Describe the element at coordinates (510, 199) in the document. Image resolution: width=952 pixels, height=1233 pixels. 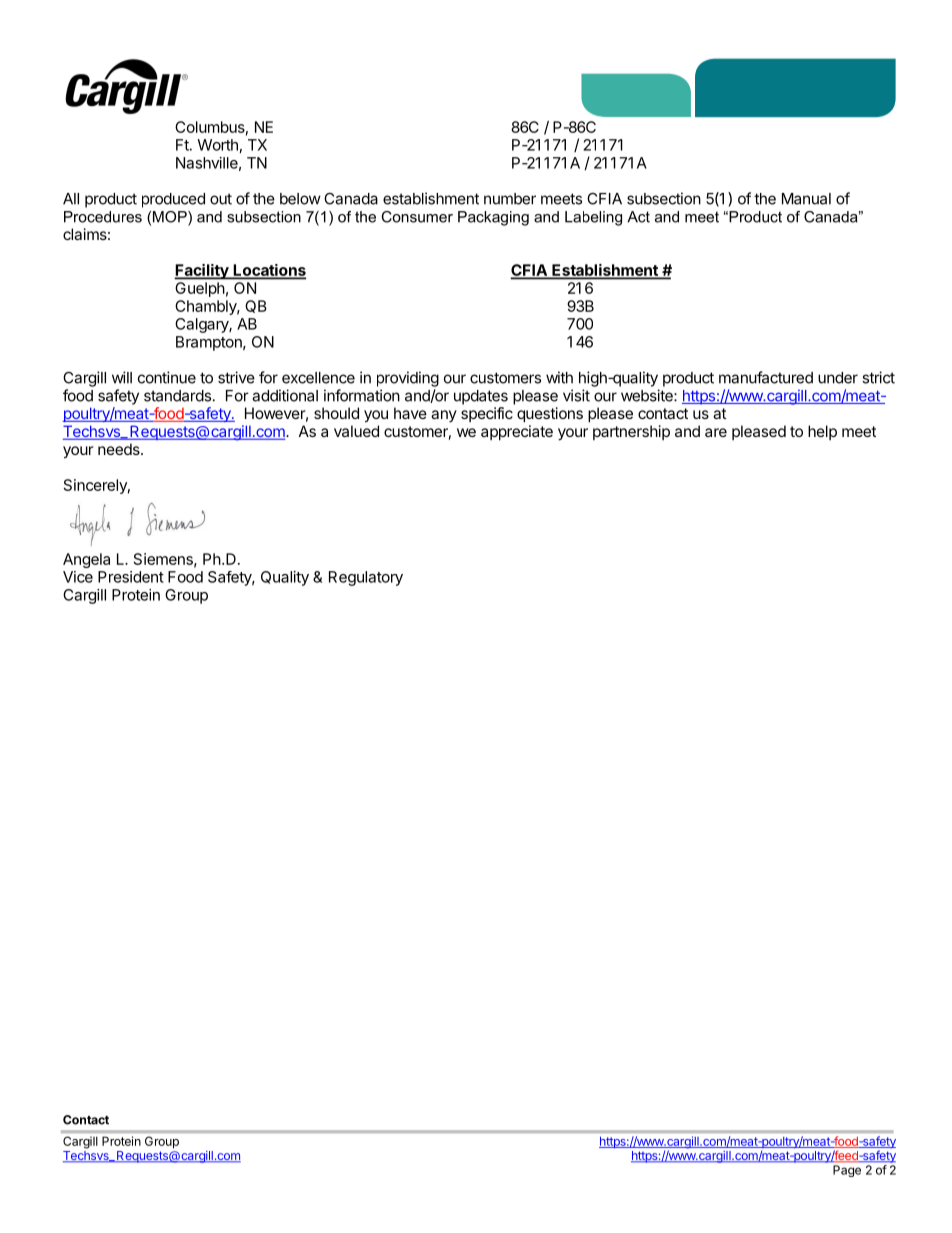
I see `number` at that location.
